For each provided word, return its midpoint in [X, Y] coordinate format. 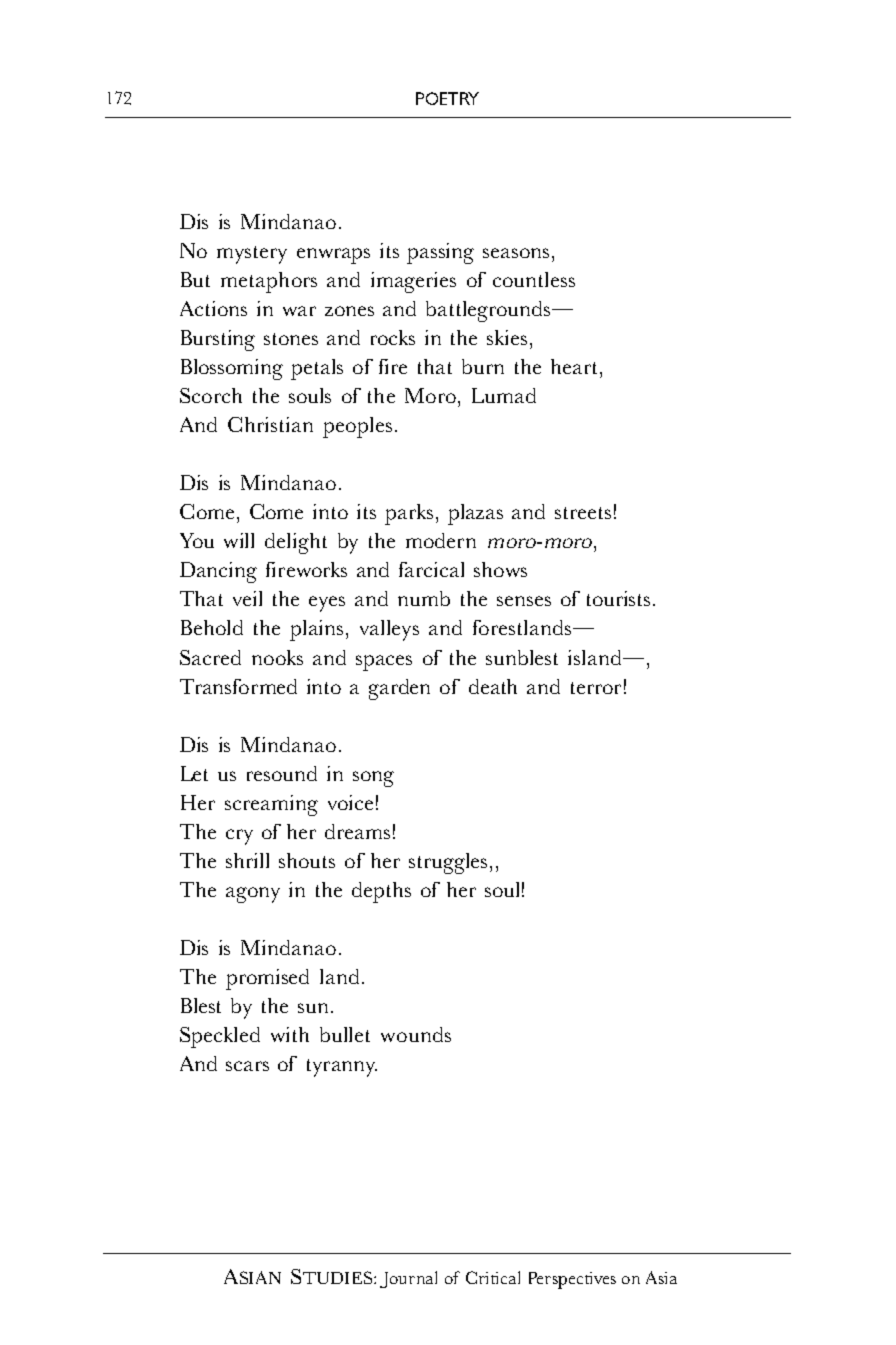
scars [247, 1066]
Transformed [238, 686]
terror [596, 688]
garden [399, 689]
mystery [252, 255]
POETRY [447, 98]
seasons [516, 253]
